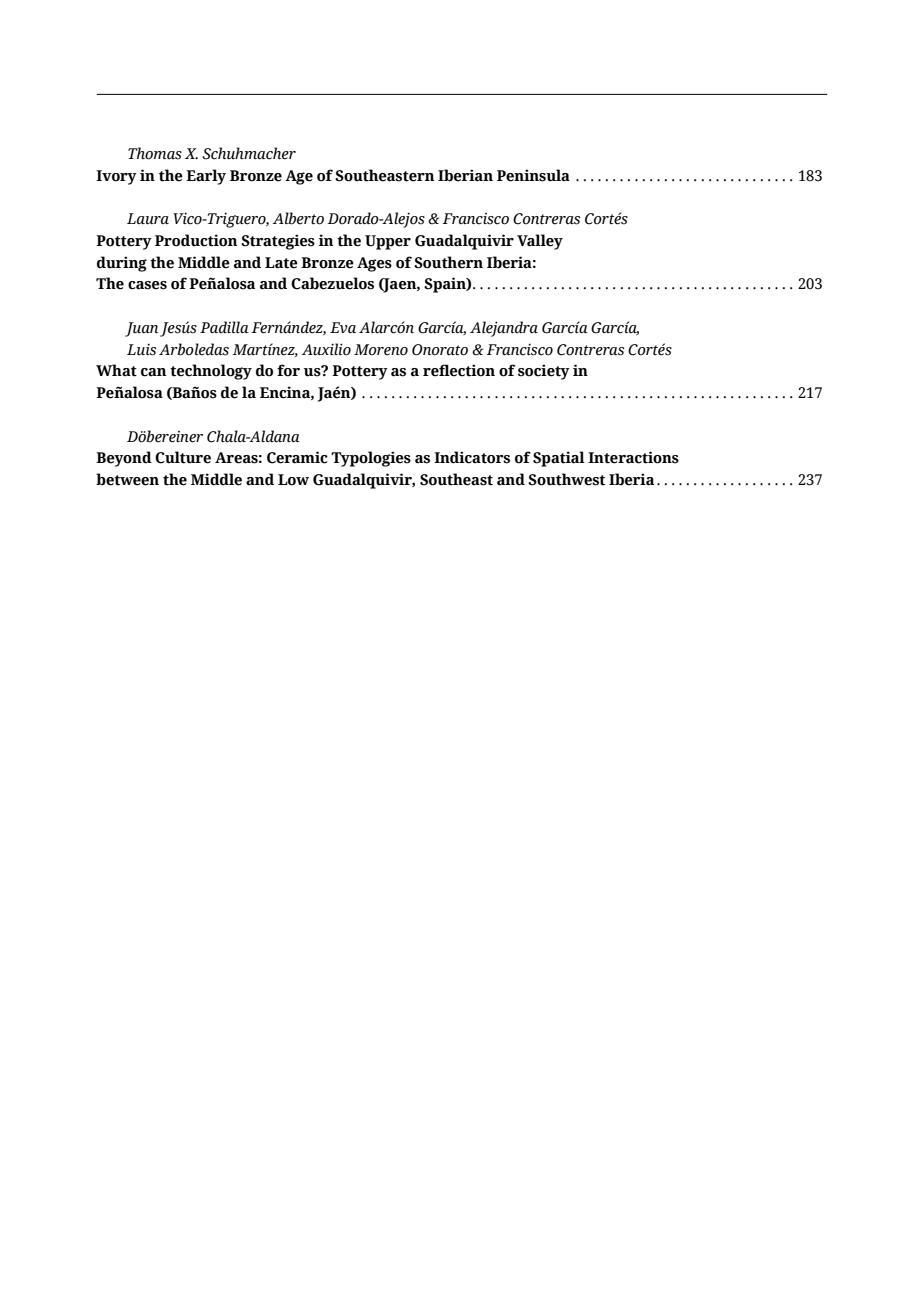 Image resolution: width=924 pixels, height=1308 pixels. What do you see at coordinates (533, 175) in the screenshot?
I see `Peninsula` at bounding box center [533, 175].
